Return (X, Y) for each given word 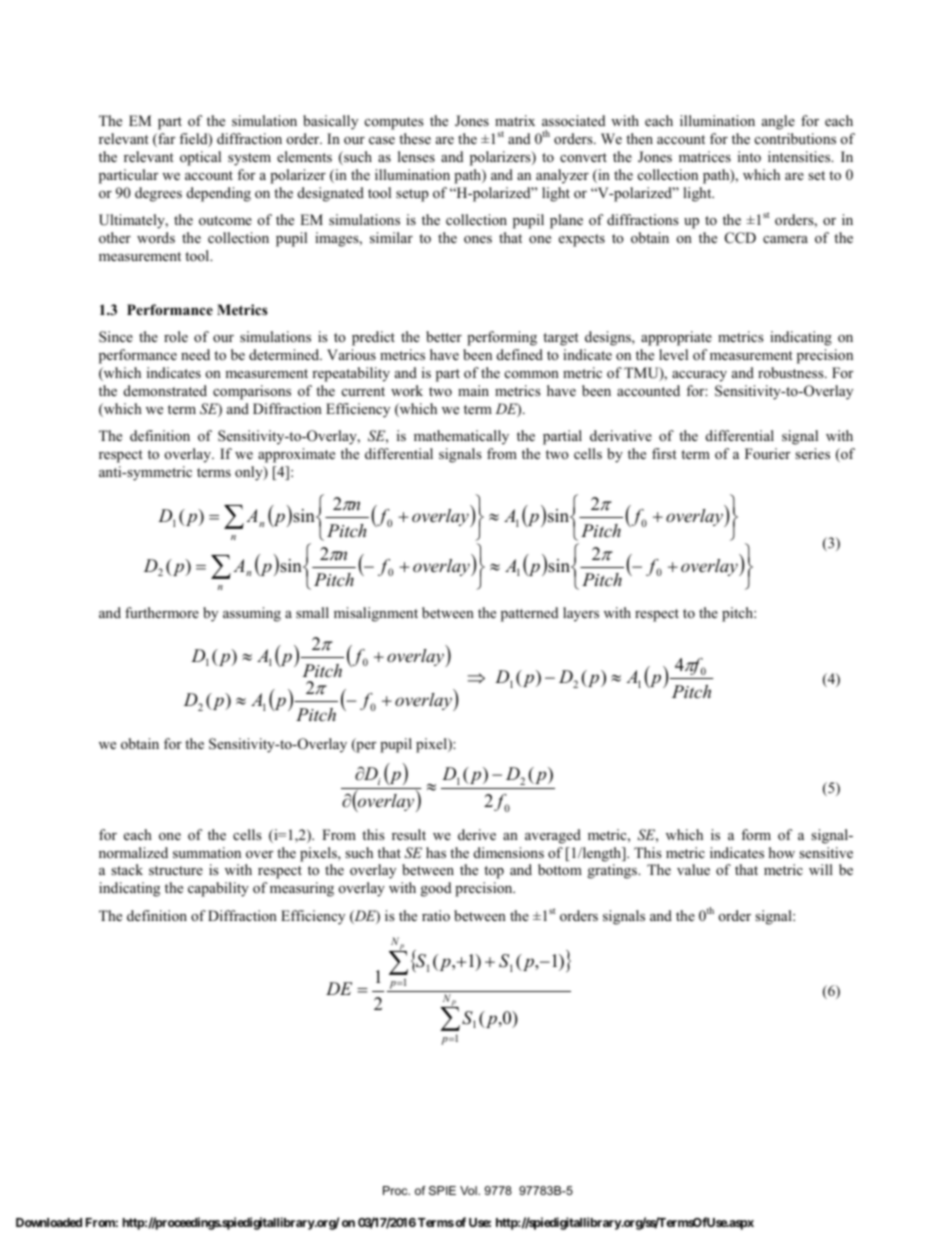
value (693, 869)
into (749, 156)
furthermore (162, 612)
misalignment (376, 614)
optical (200, 158)
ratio (436, 915)
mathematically (461, 437)
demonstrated (165, 390)
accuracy (699, 376)
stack (127, 869)
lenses (416, 156)
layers (581, 614)
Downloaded (49, 1222)
